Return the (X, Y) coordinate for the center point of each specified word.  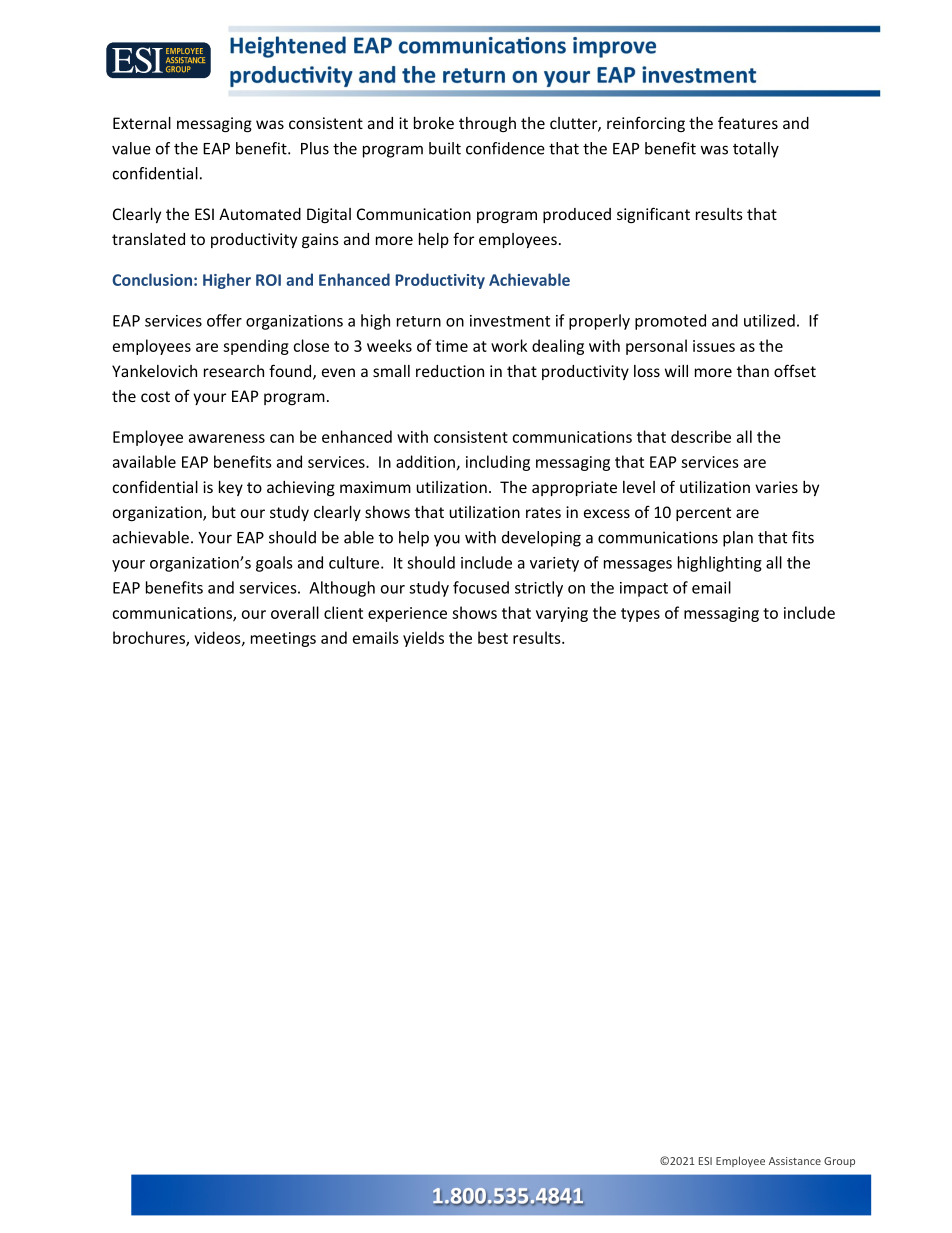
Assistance (795, 1161)
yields (423, 639)
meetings (283, 639)
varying (562, 614)
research (234, 371)
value (131, 148)
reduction (450, 371)
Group (839, 1162)
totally (756, 150)
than (753, 371)
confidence (505, 148)
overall (295, 612)
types (640, 615)
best (493, 637)
